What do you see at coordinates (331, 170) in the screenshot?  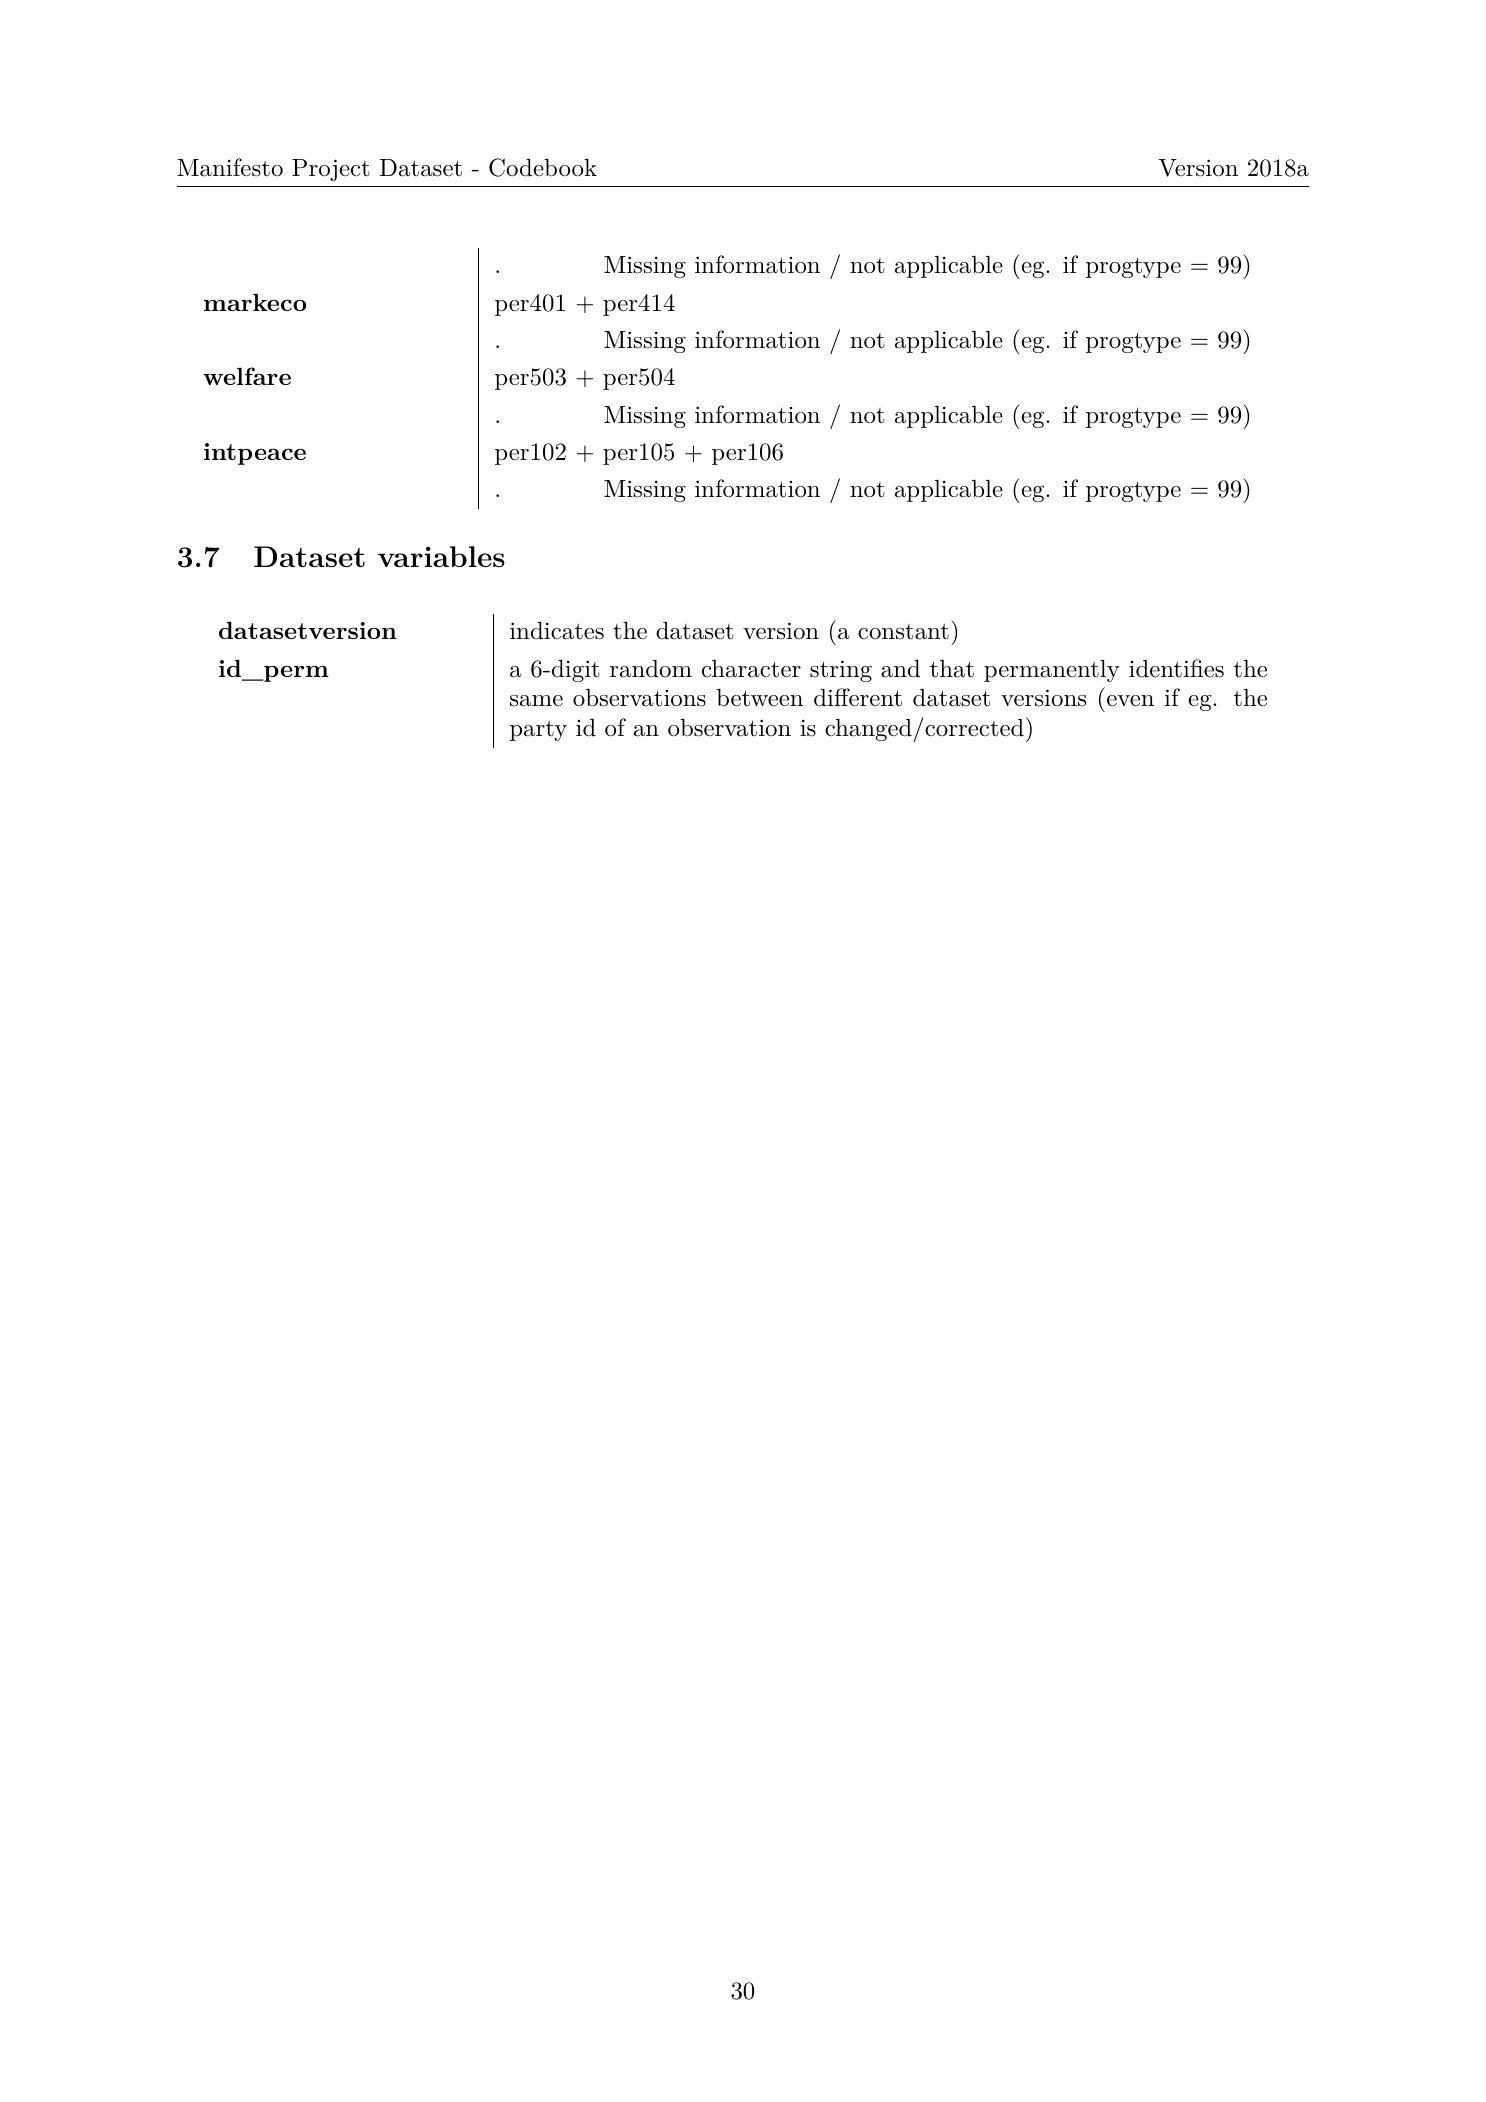 I see `Project` at bounding box center [331, 170].
